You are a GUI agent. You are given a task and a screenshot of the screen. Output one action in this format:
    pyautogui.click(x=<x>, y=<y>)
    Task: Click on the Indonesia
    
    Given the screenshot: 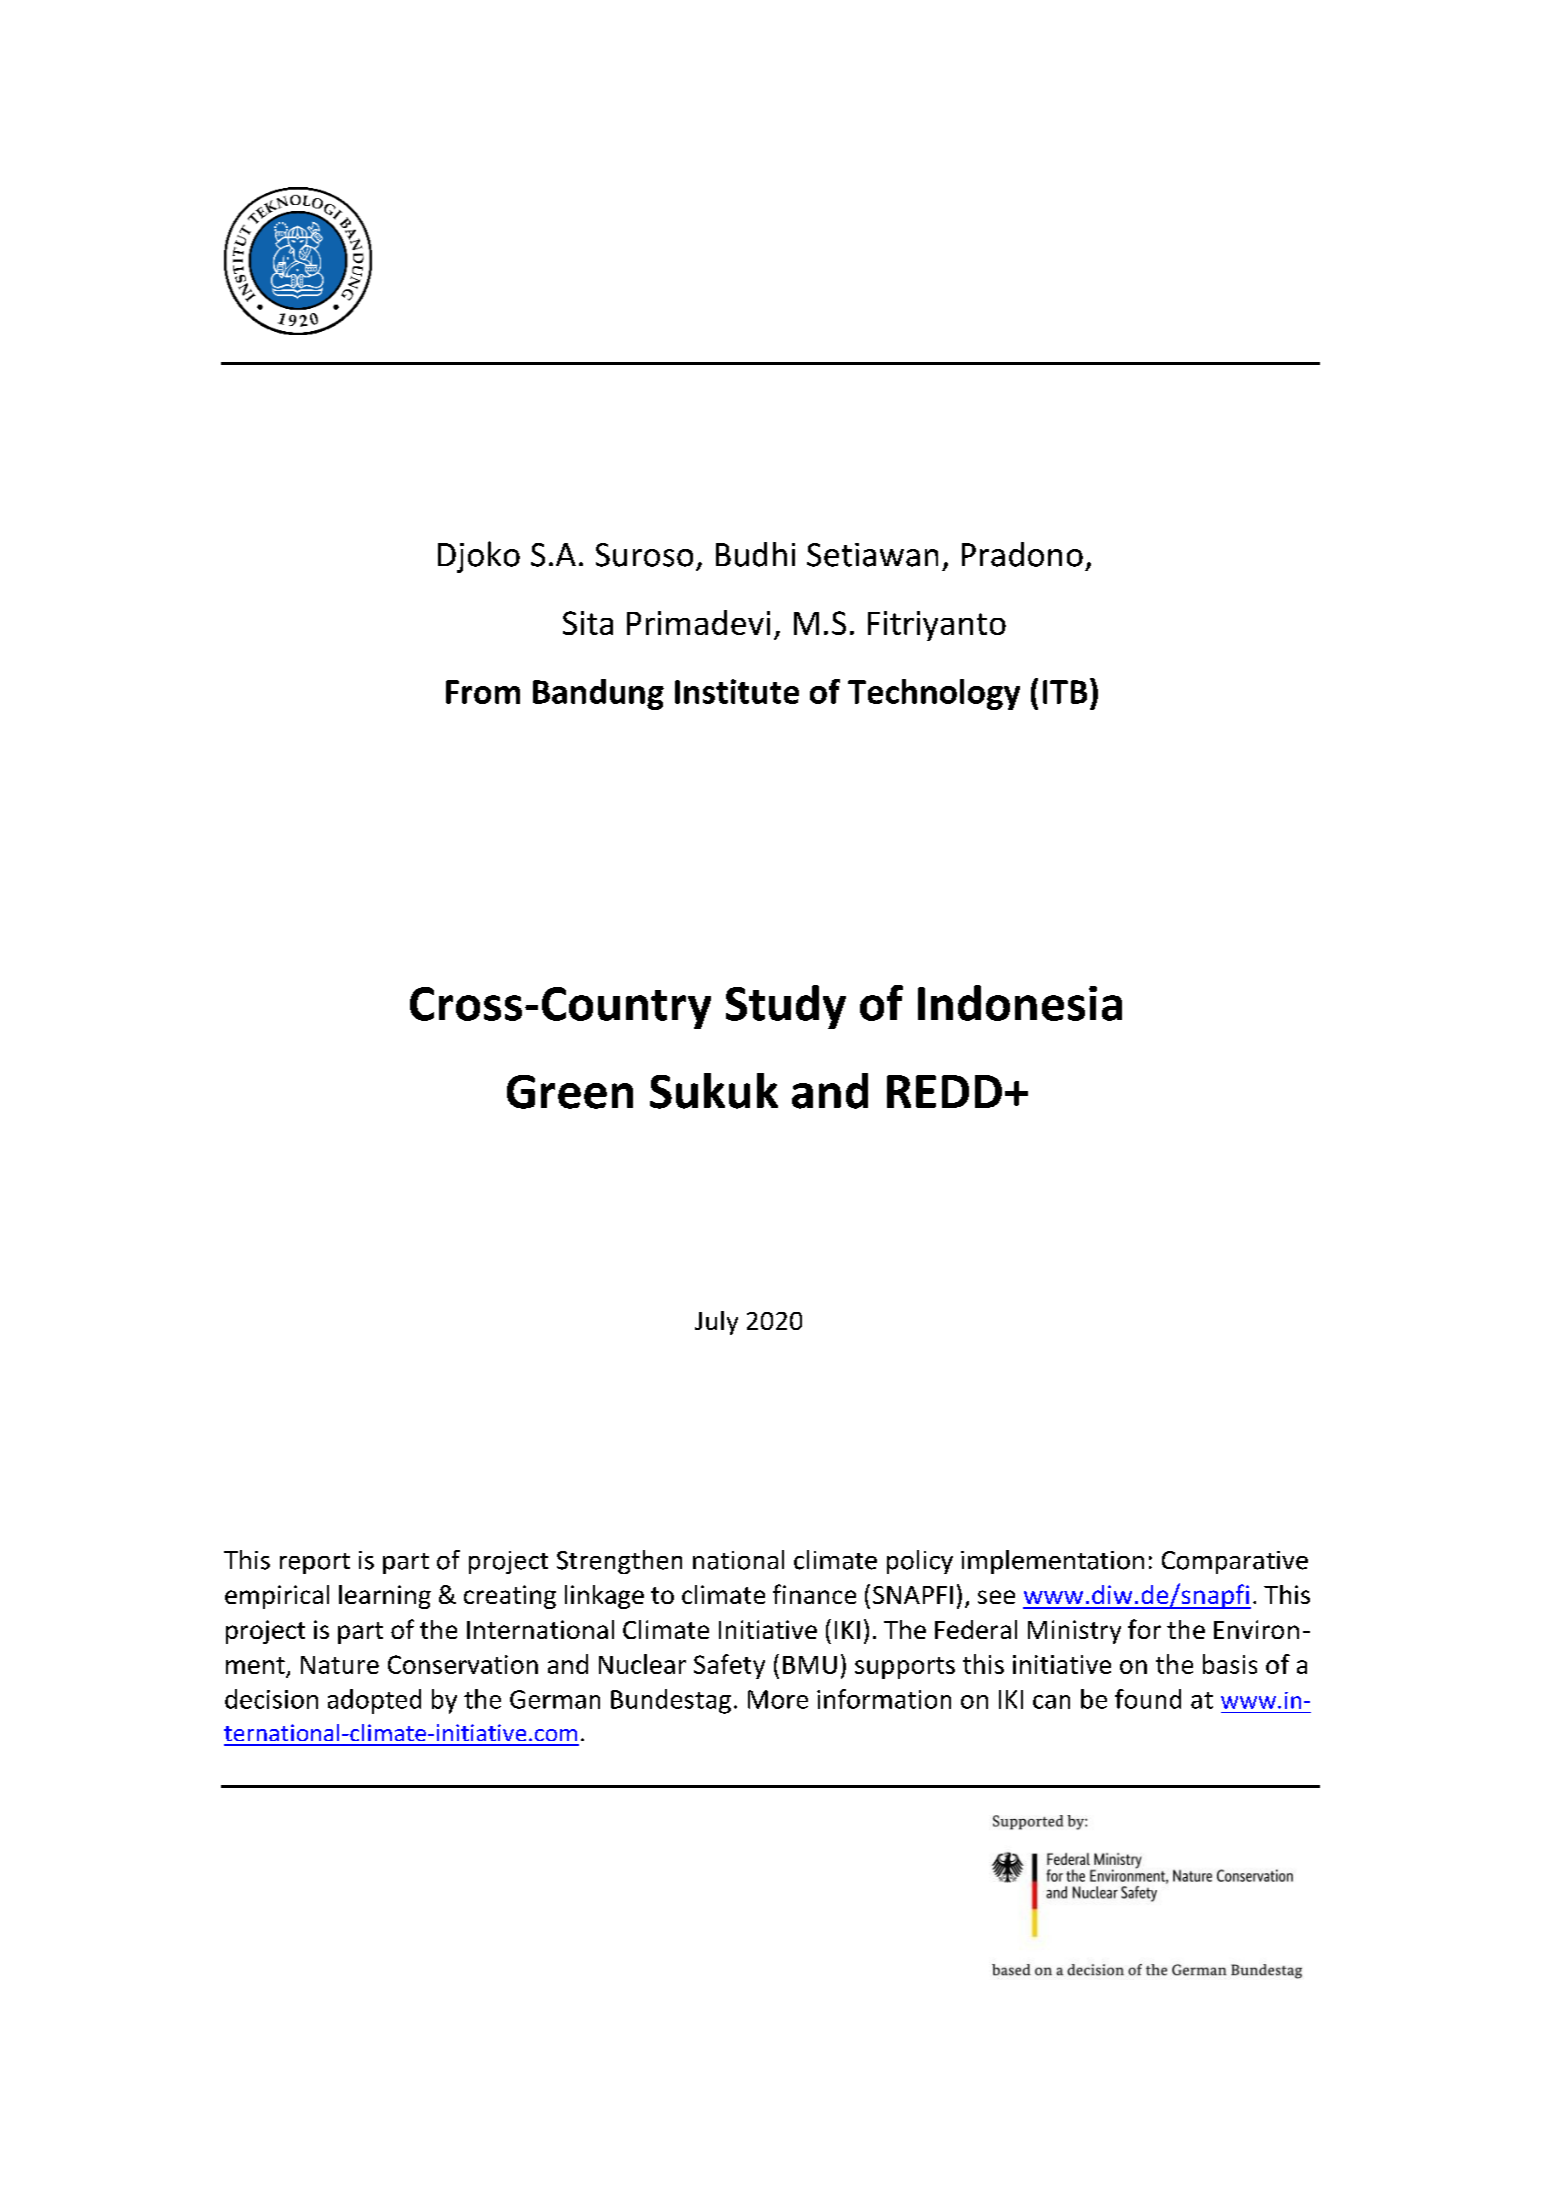 What is the action you would take?
    pyautogui.click(x=1020, y=1003)
